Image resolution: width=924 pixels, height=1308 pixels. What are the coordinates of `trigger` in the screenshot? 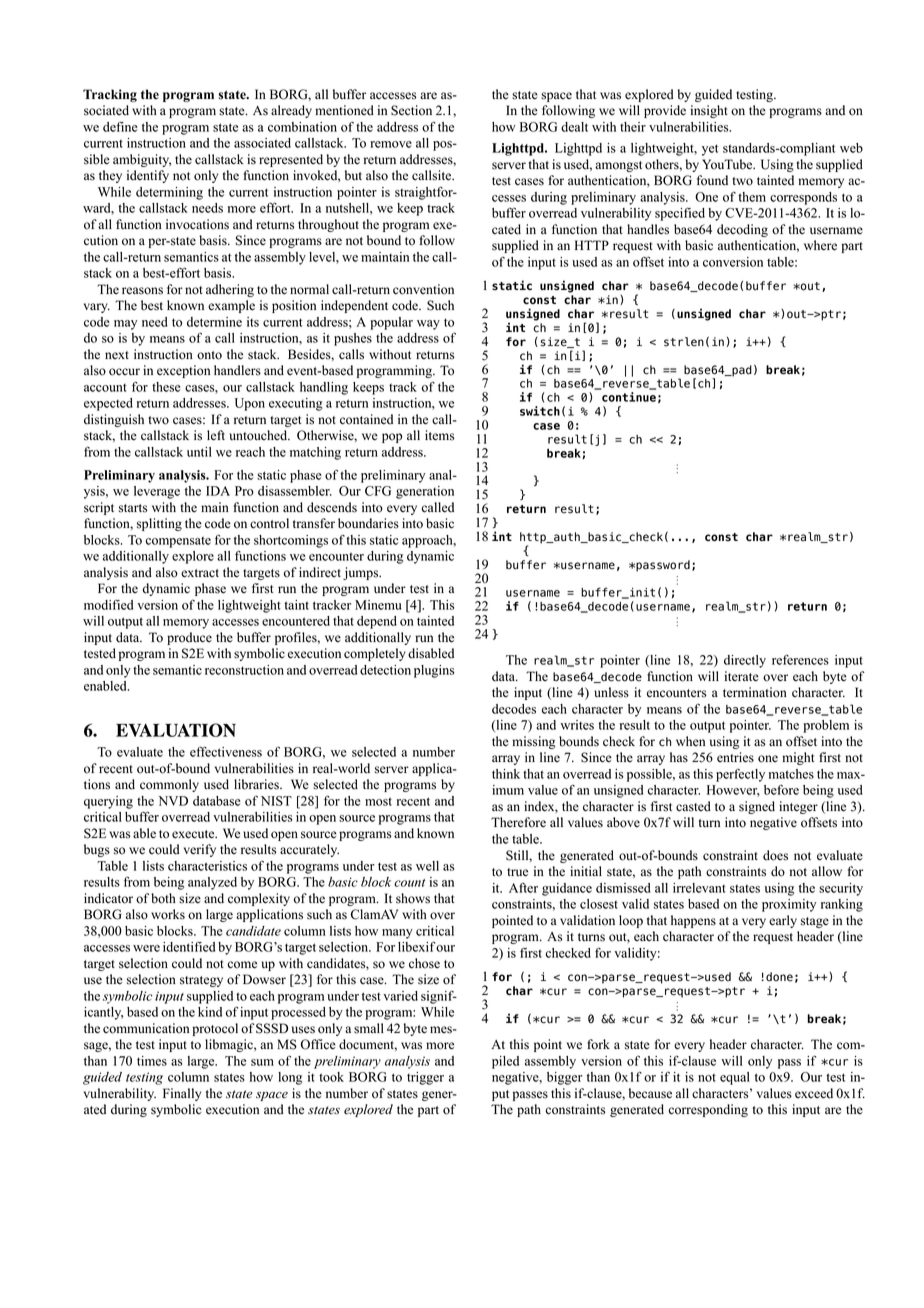 It's located at (425, 1078).
